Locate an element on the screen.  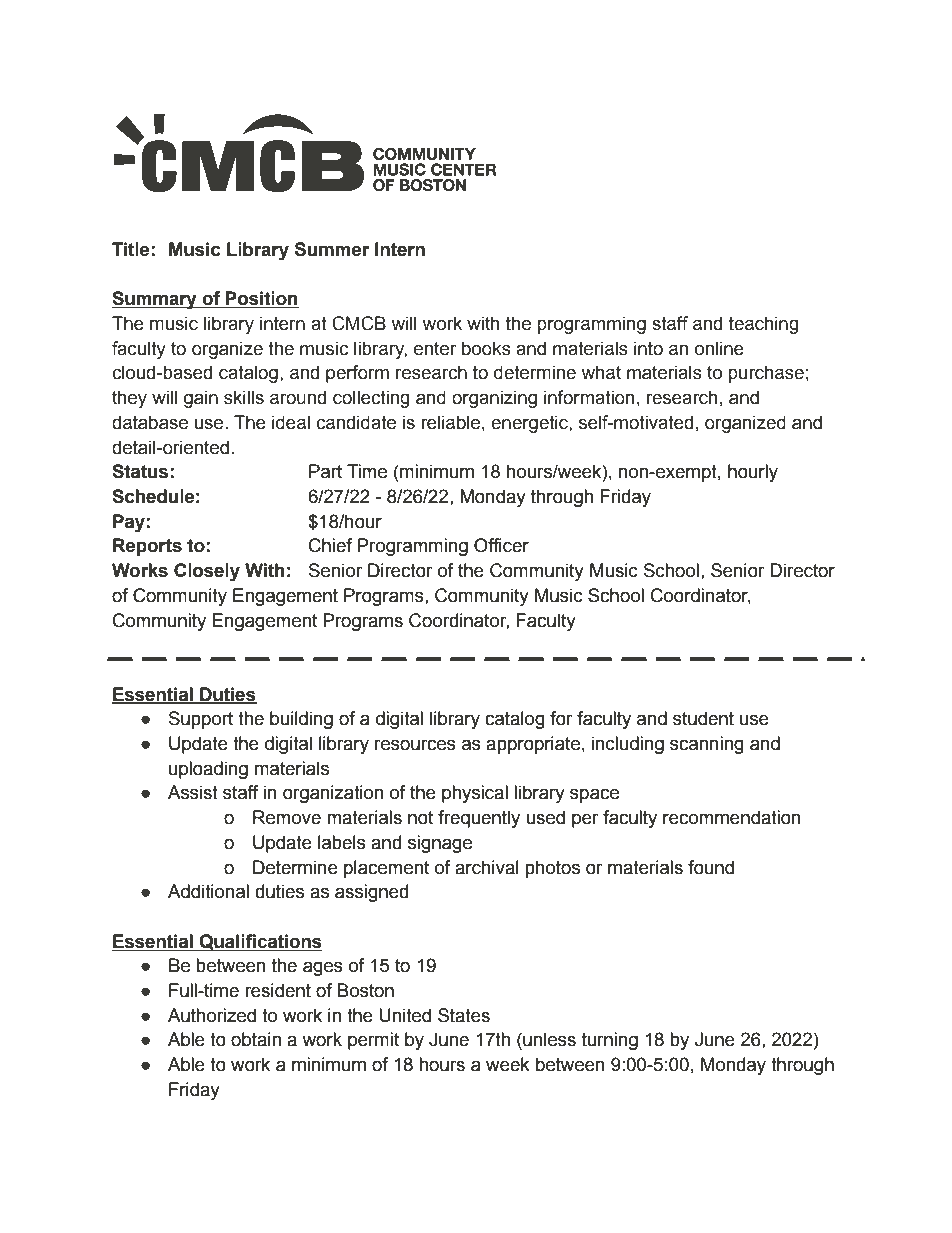
Summary is located at coordinates (155, 300).
